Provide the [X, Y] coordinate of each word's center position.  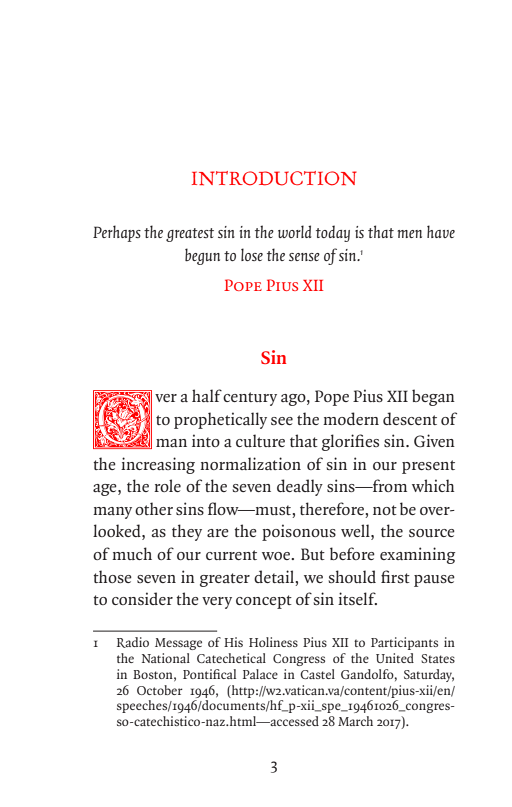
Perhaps [117, 233]
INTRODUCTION [274, 178]
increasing [158, 465]
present [428, 467]
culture [260, 440]
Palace [260, 674]
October [160, 690]
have [441, 231]
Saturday [429, 675]
